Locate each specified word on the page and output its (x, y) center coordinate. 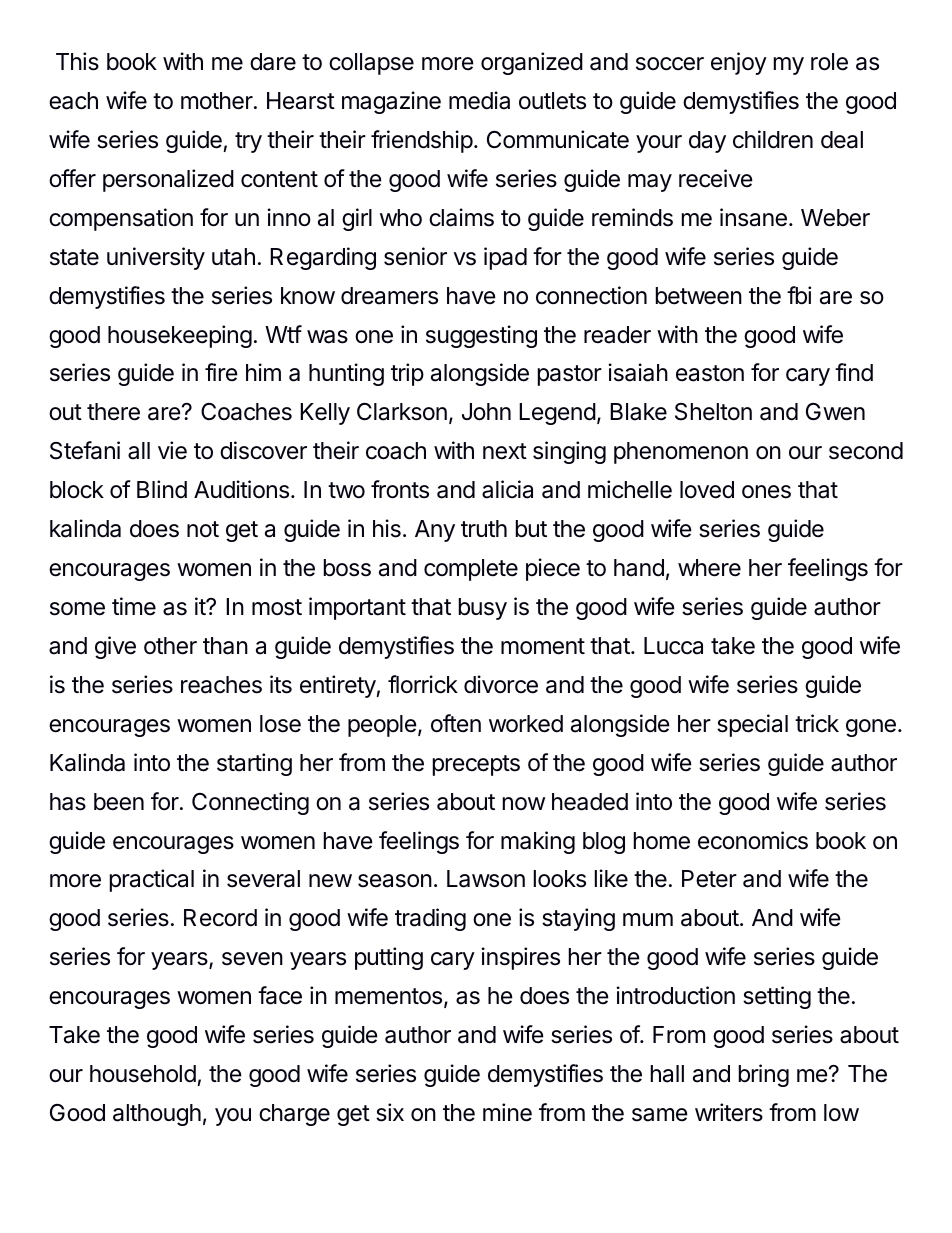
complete (471, 570)
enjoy (739, 63)
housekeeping (180, 336)
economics (753, 840)
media (479, 100)
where (709, 568)
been (119, 802)
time (134, 606)
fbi (799, 295)
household (143, 1074)
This (77, 61)
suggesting (481, 336)
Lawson (486, 879)
